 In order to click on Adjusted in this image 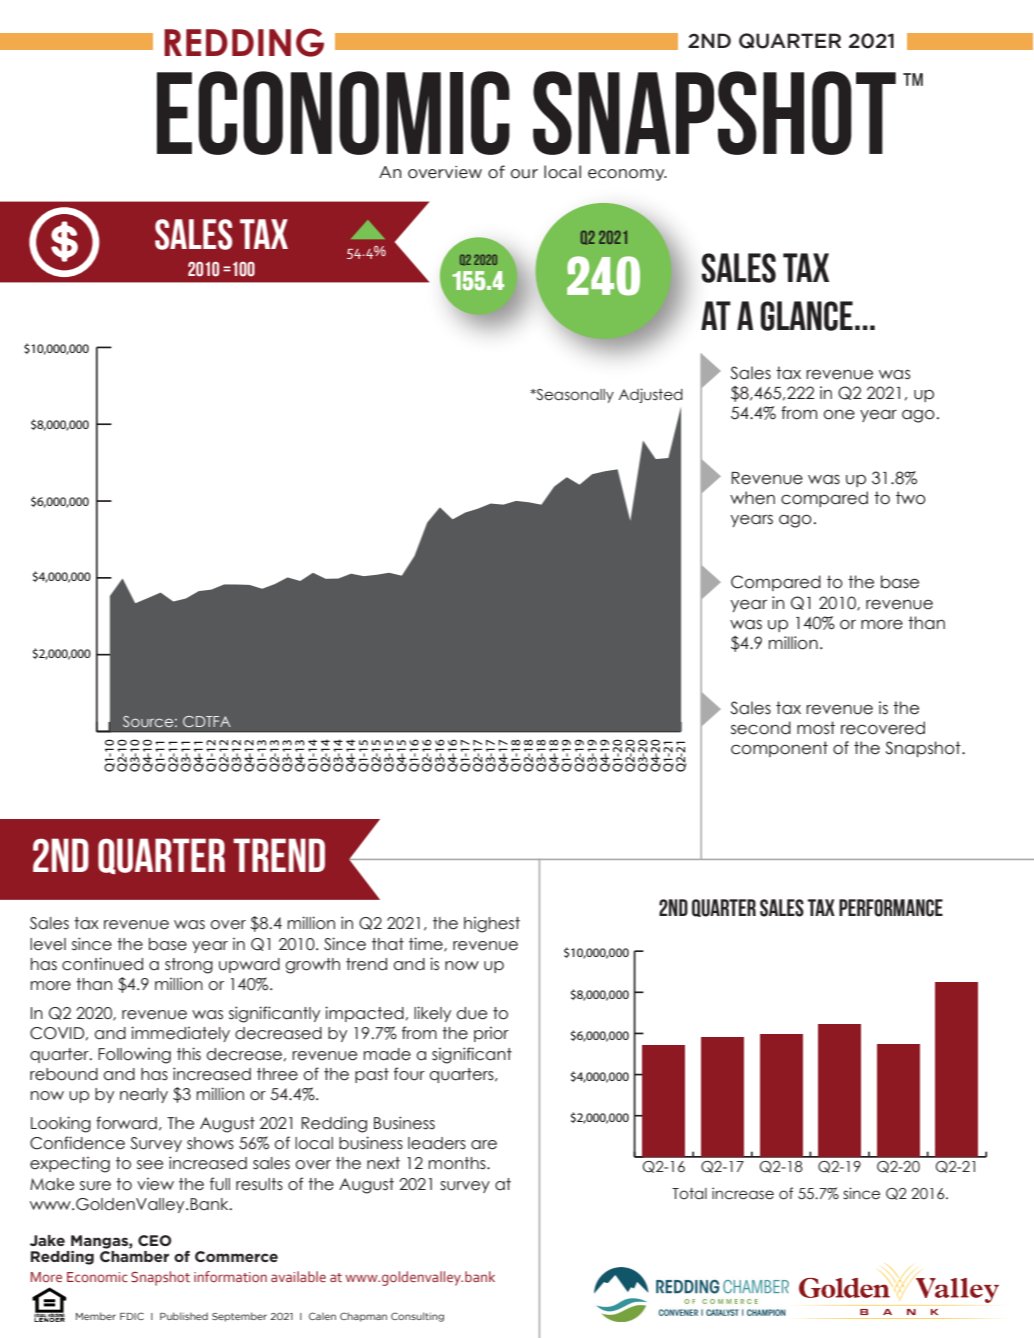, I will do `click(651, 395)`.
